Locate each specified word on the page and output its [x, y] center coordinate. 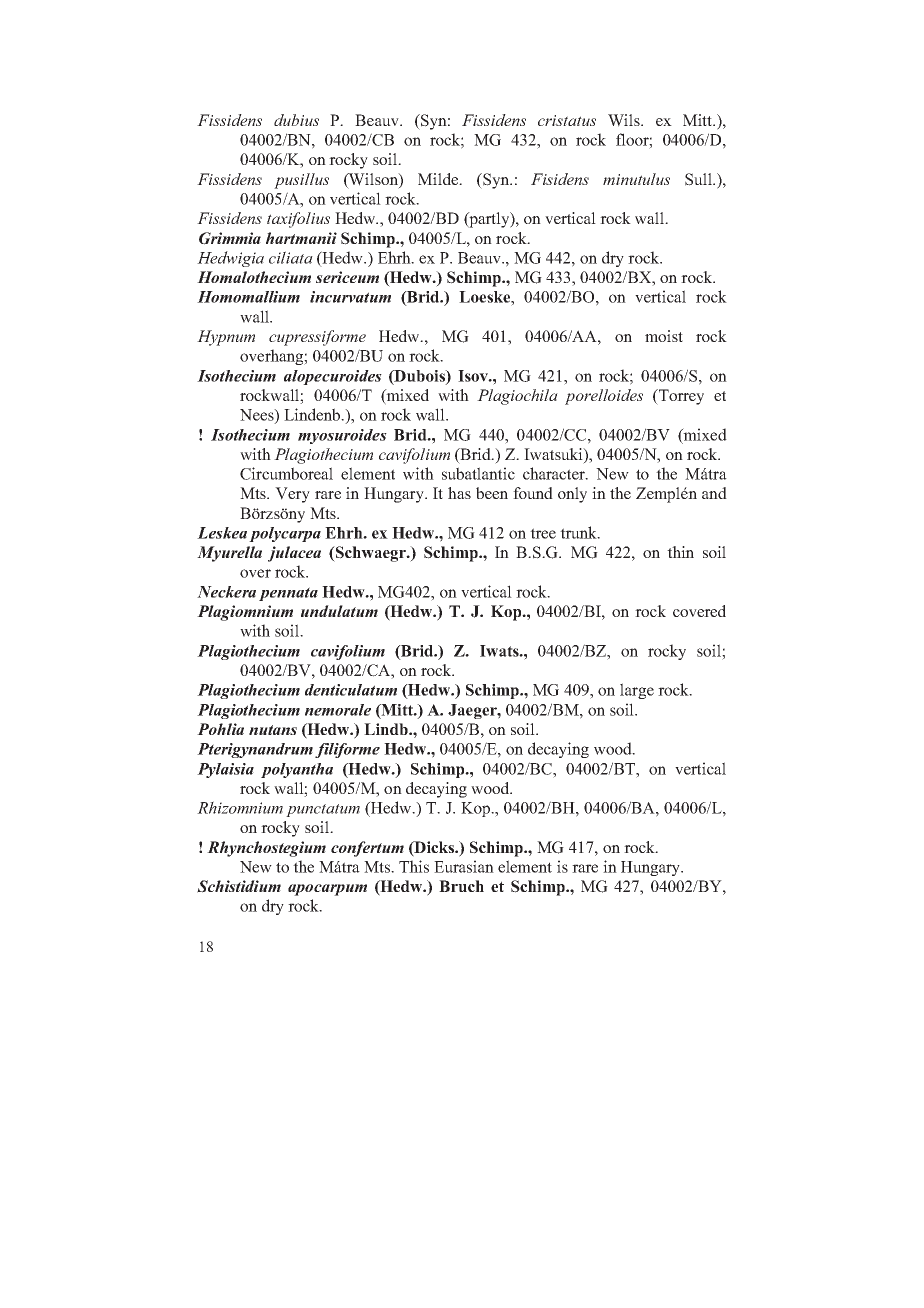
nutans [273, 730]
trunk [579, 532]
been [492, 493]
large [637, 691]
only [572, 495]
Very [292, 495]
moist [664, 336]
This [414, 866]
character [555, 473]
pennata [288, 594]
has [459, 493]
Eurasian [464, 866]
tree [543, 533]
